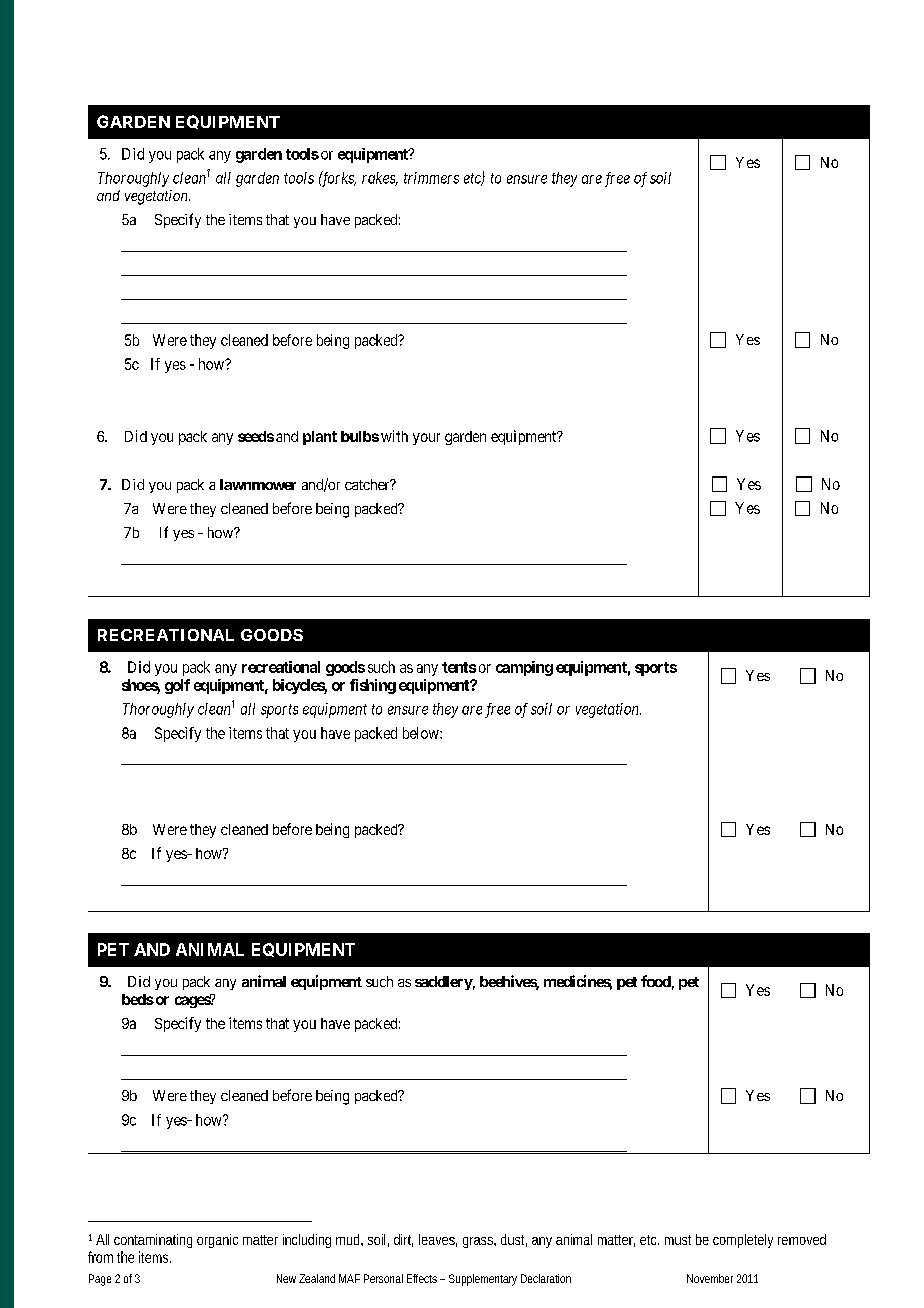 The image size is (924, 1308). Describe the element at coordinates (524, 668) in the image. I see `camping` at that location.
